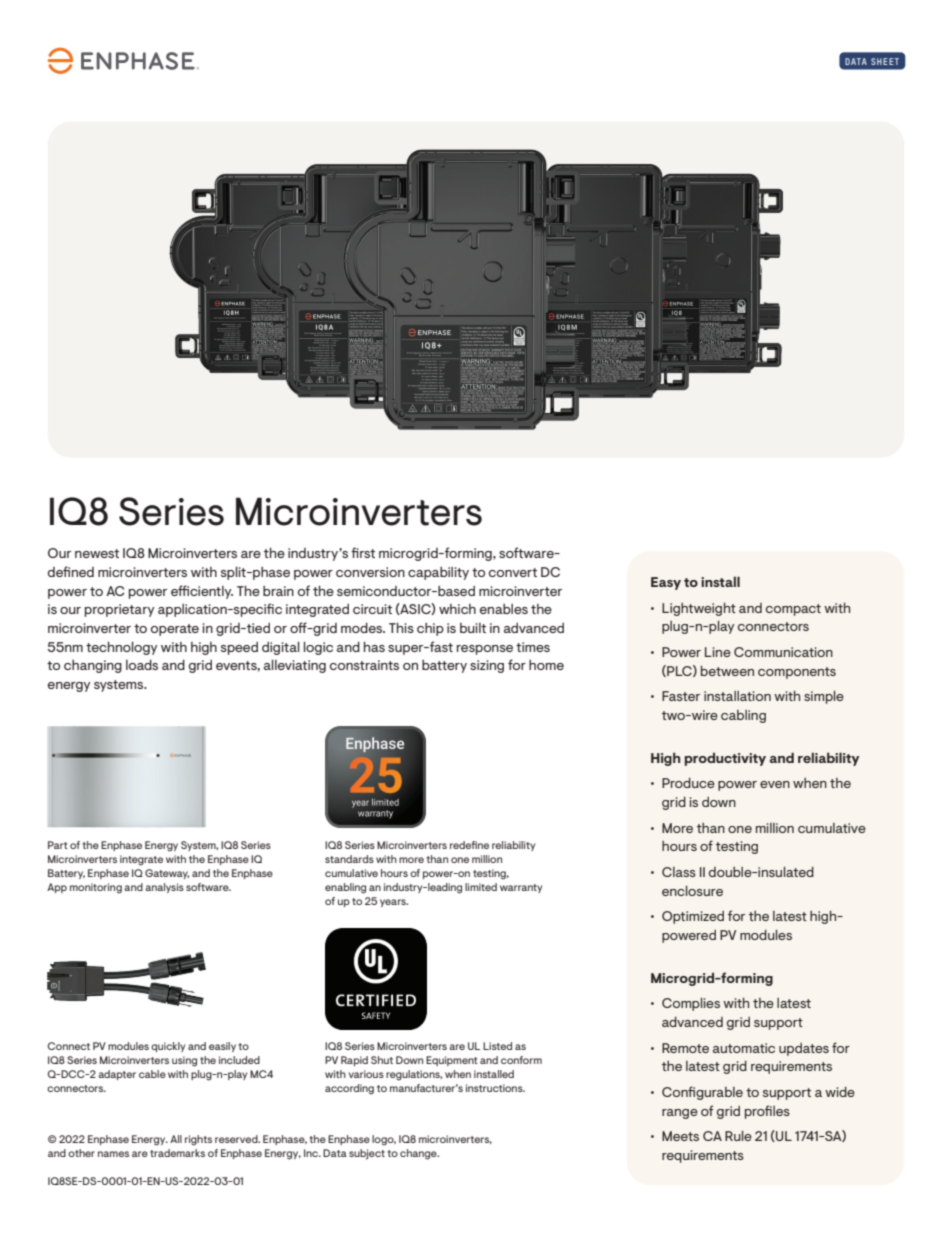 The image size is (952, 1233). What do you see at coordinates (97, 553) in the page?
I see `newest` at bounding box center [97, 553].
